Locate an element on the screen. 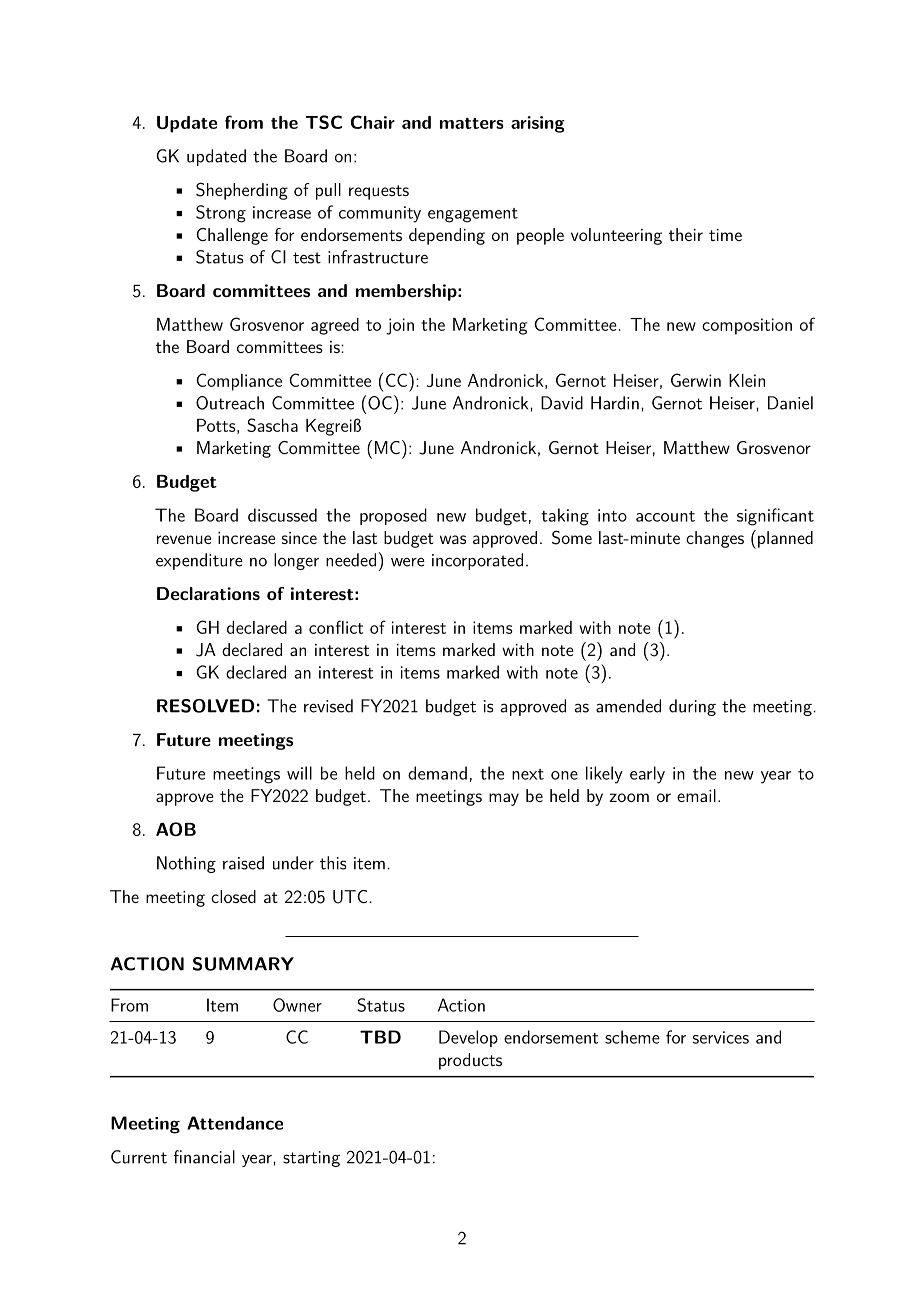  matters is located at coordinates (472, 123).
